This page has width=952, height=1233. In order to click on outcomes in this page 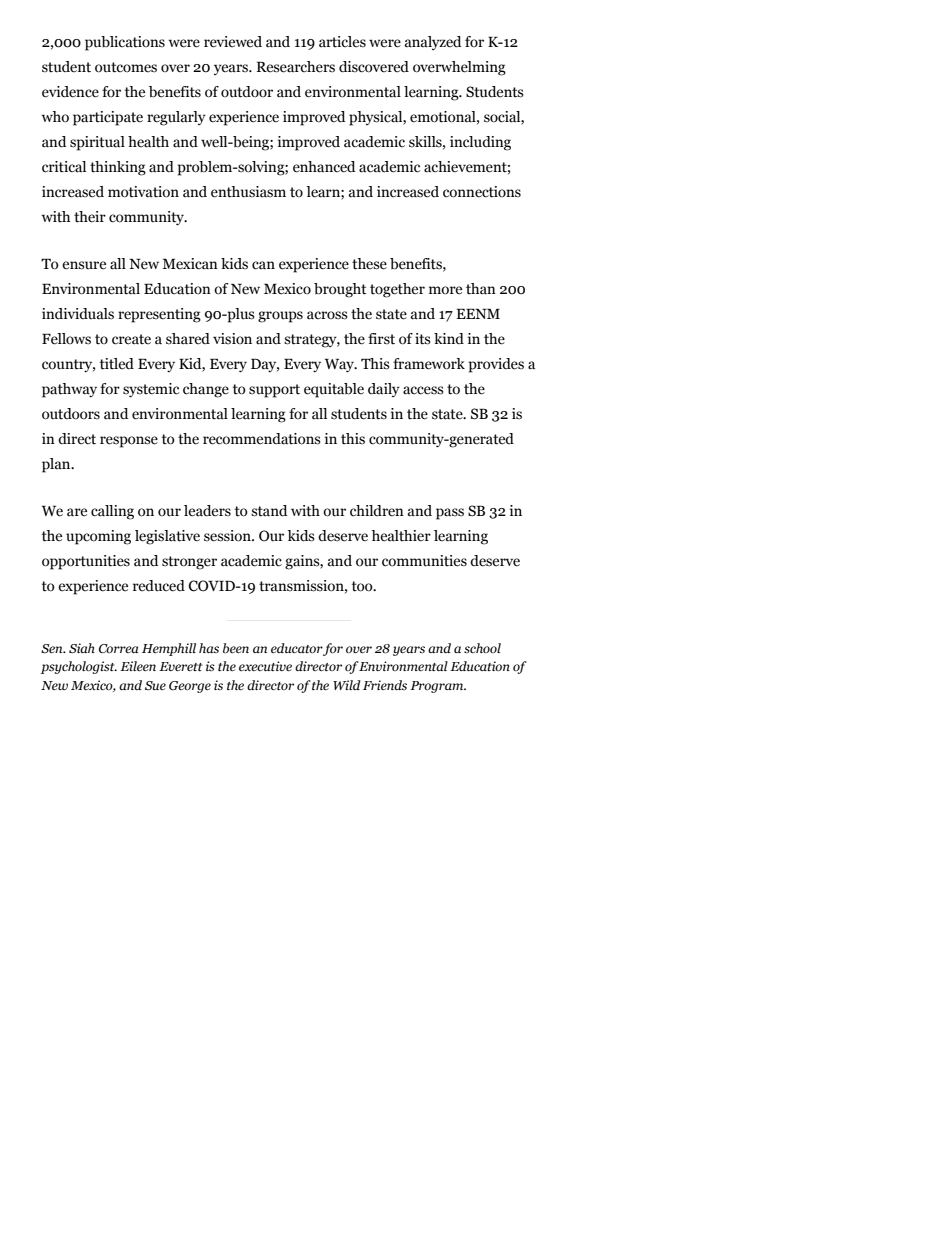, I will do `click(126, 67)`.
